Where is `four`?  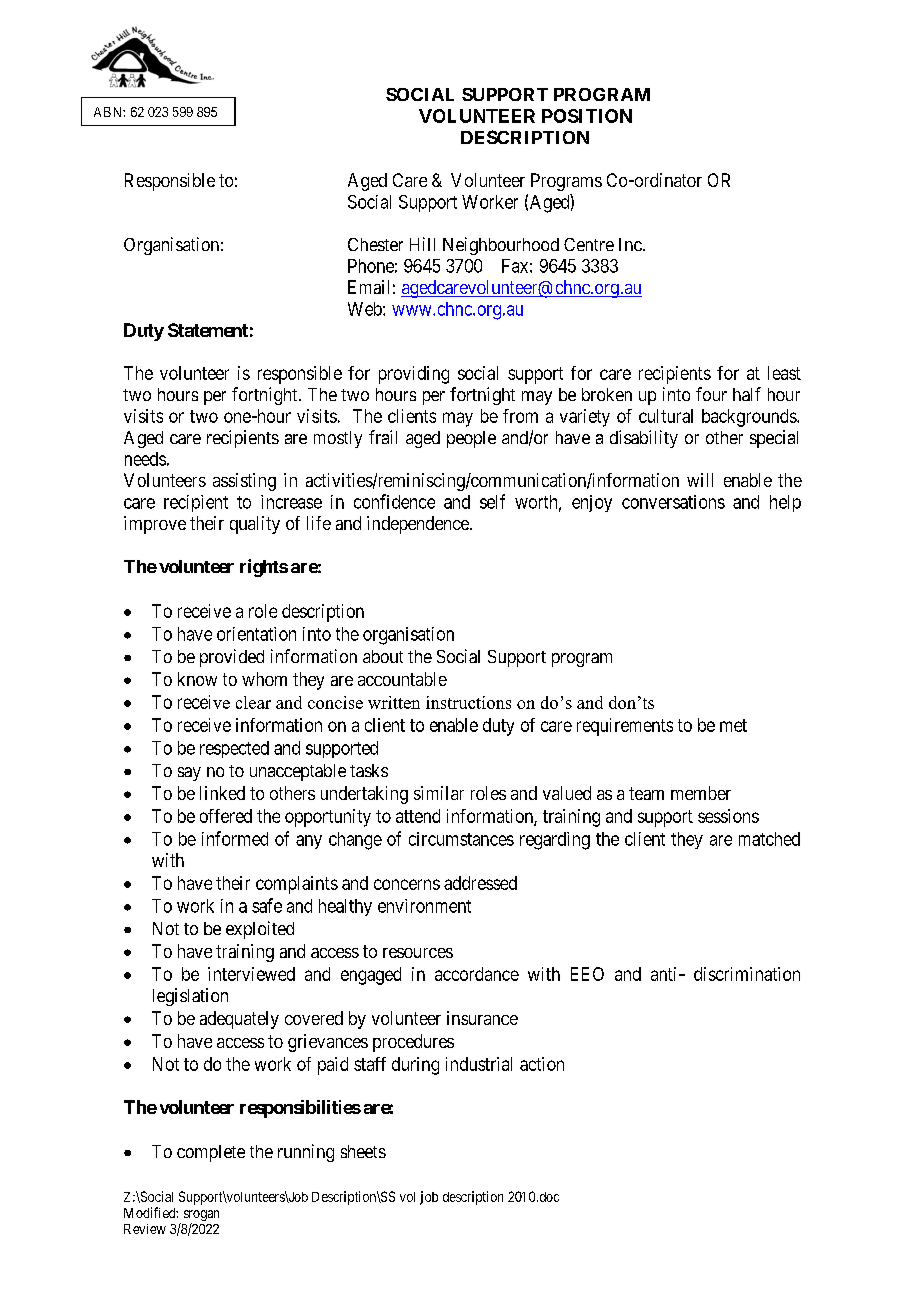 four is located at coordinates (711, 394).
